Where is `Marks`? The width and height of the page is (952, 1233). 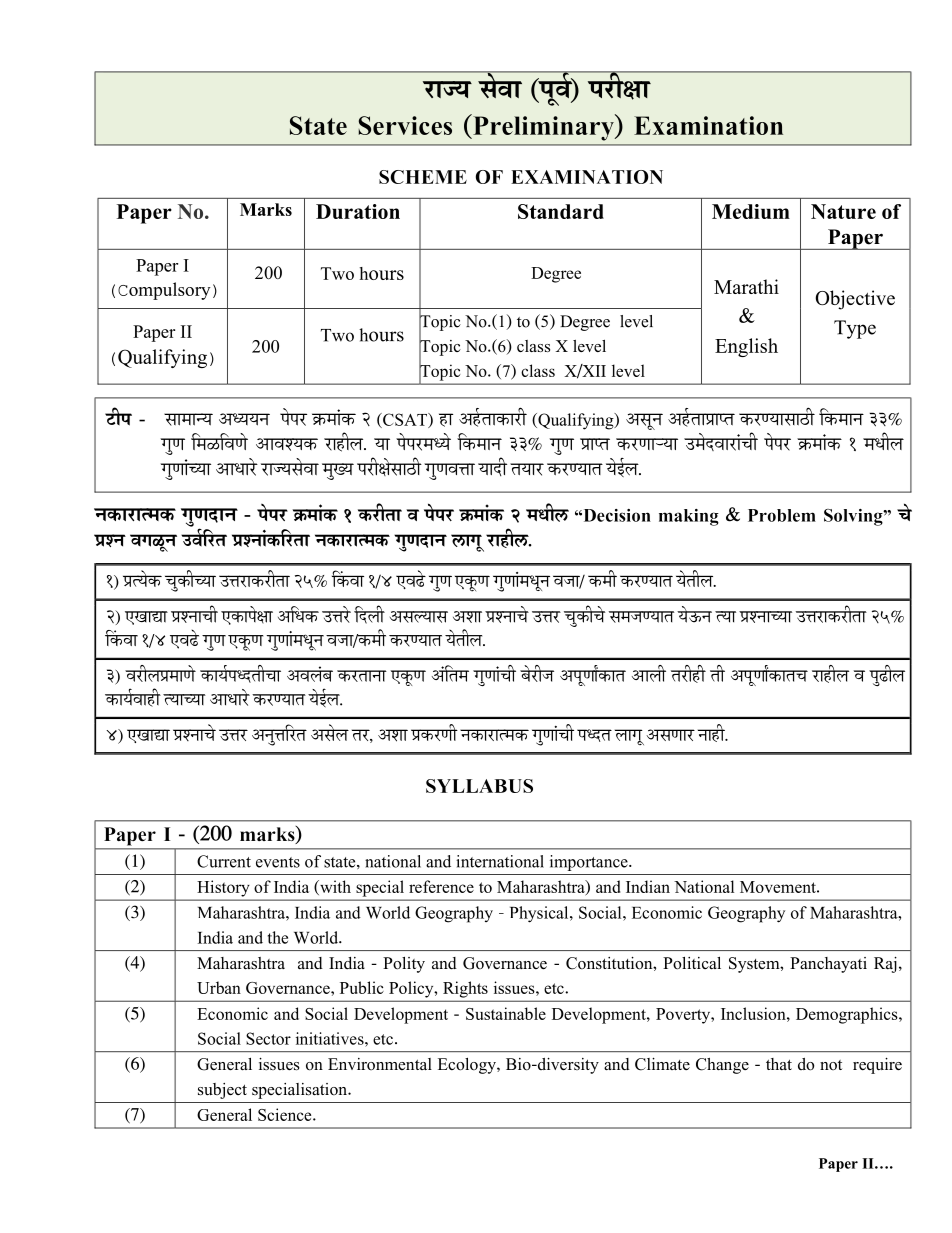 Marks is located at coordinates (266, 209).
